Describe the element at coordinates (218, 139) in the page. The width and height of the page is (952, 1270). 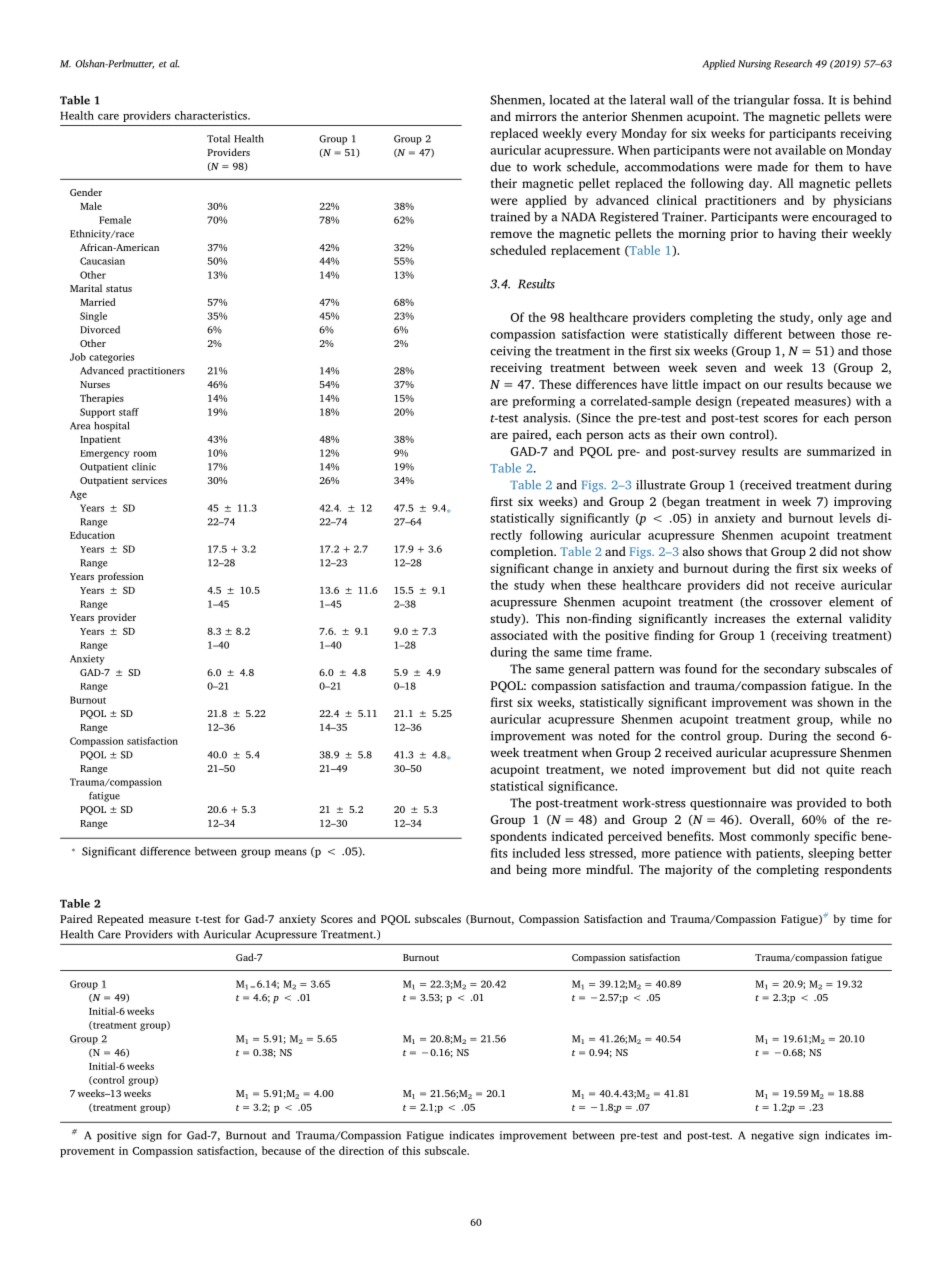
I see `Total` at that location.
